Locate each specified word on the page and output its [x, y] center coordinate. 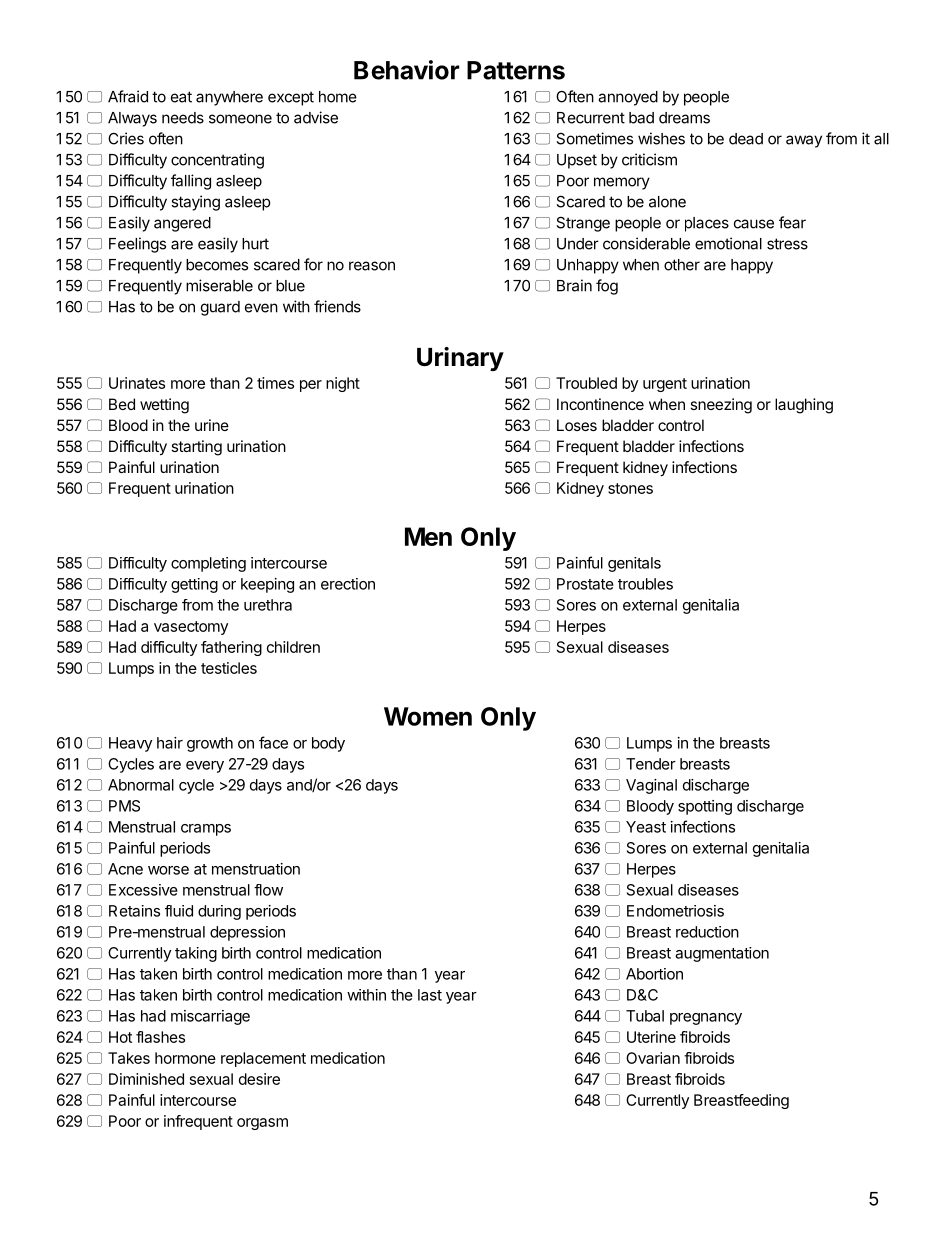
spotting [705, 807]
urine [212, 425]
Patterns [516, 70]
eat [181, 97]
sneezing [721, 406]
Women [428, 716]
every [205, 767]
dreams [684, 118]
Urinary [460, 359]
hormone [185, 1058]
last [430, 995]
